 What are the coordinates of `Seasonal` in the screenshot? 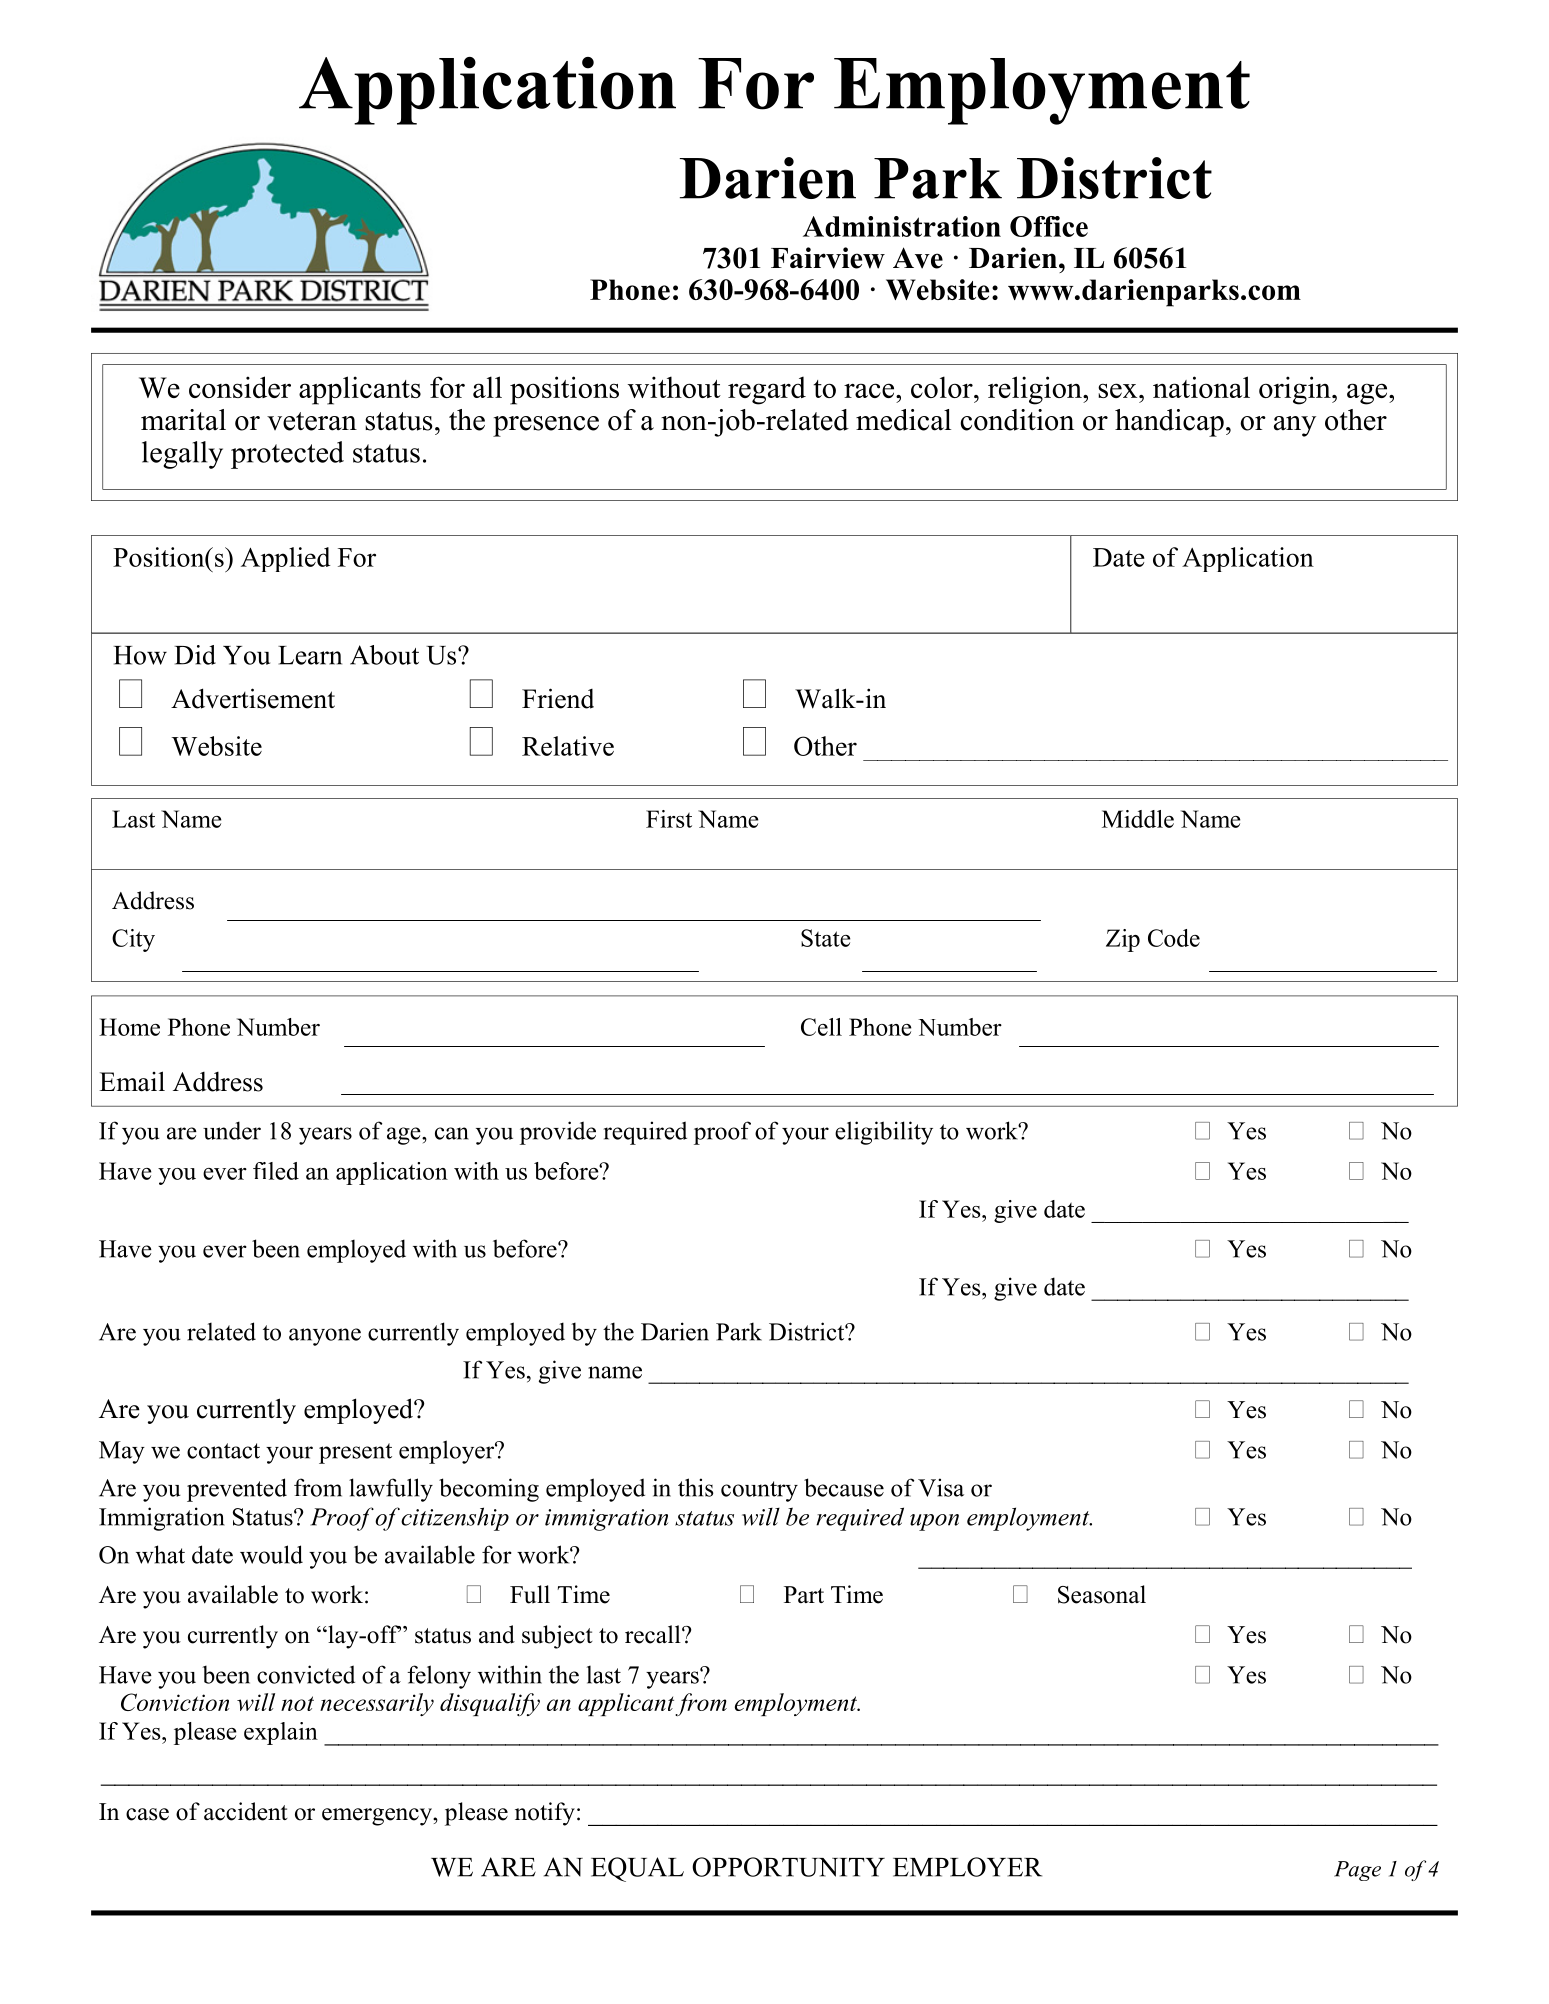 It's located at (1102, 1594).
